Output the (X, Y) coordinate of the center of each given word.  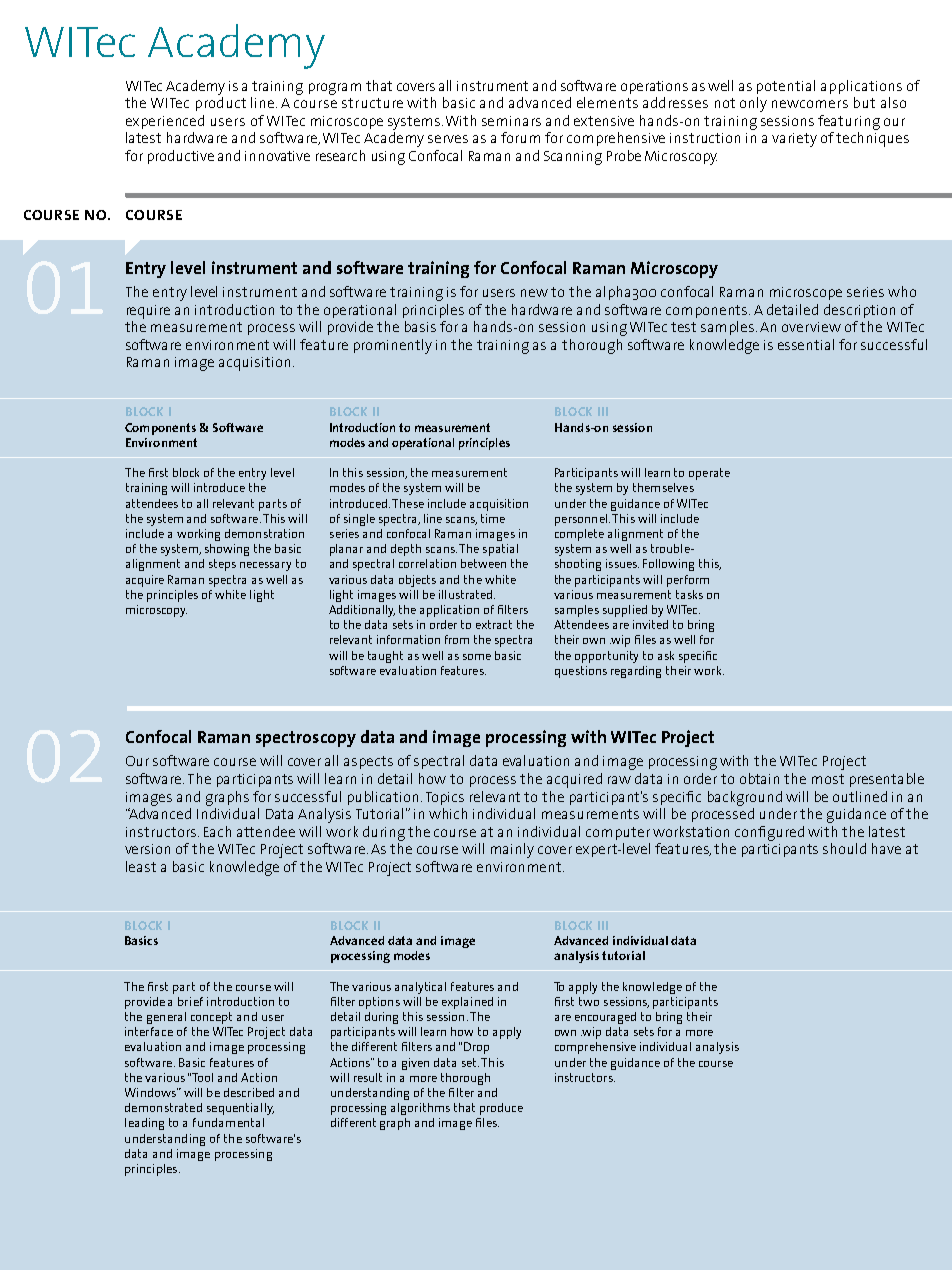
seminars (511, 121)
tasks (689, 594)
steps (222, 565)
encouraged (605, 1018)
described (249, 1092)
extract (494, 624)
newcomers (810, 104)
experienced (165, 122)
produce (501, 1109)
